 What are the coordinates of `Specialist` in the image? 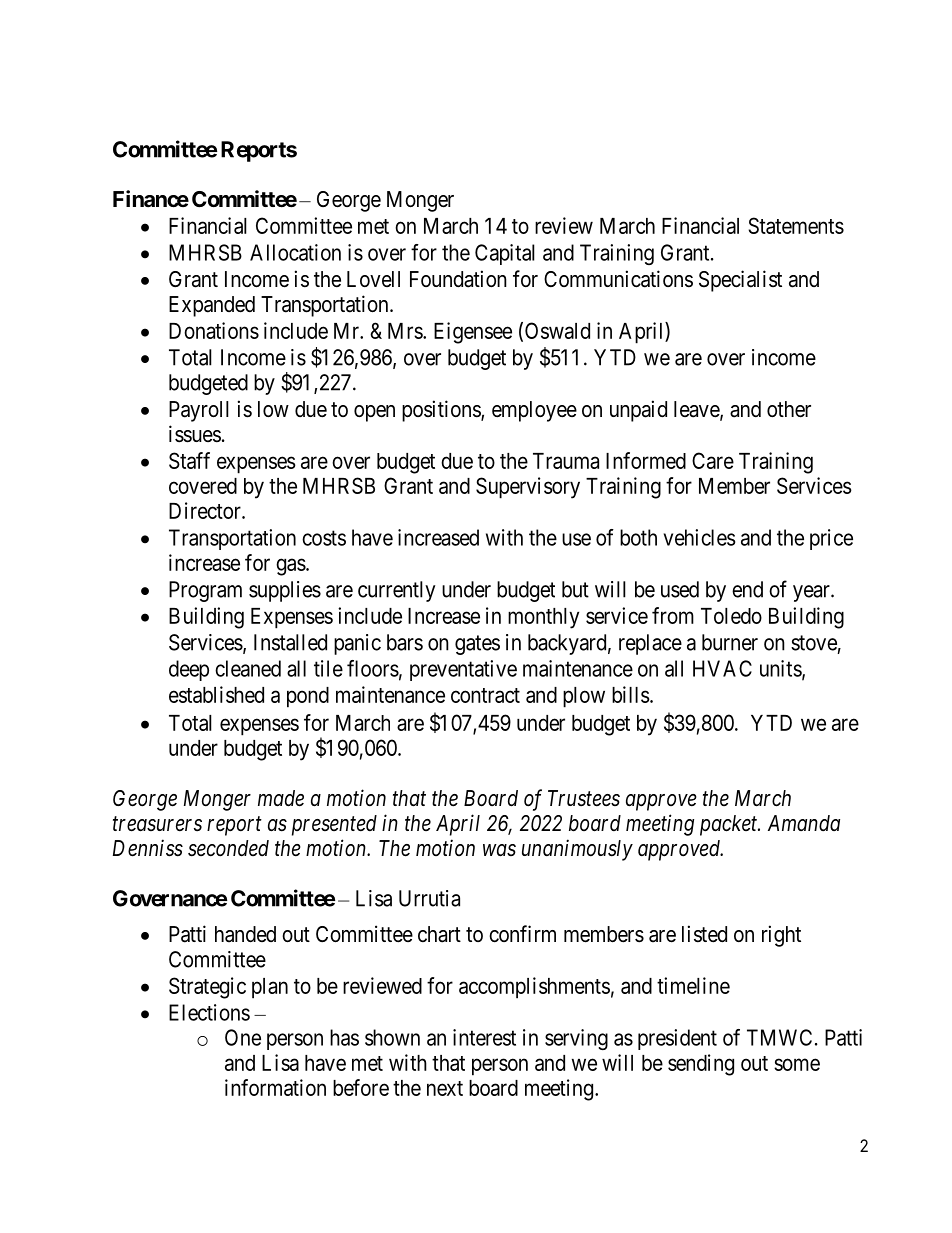 It's located at (740, 281).
